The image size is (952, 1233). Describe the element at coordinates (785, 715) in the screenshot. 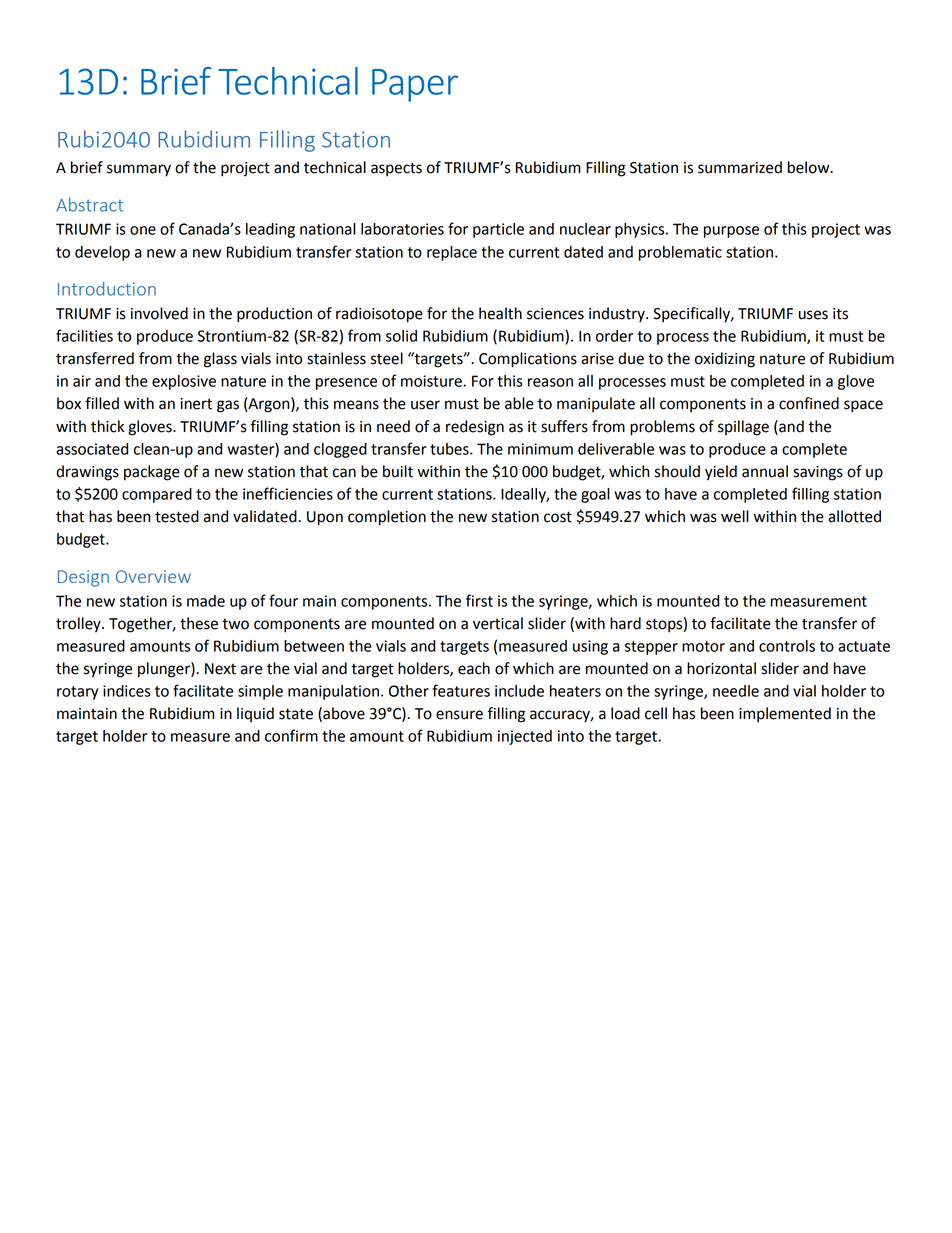

I see `implemented` at that location.
